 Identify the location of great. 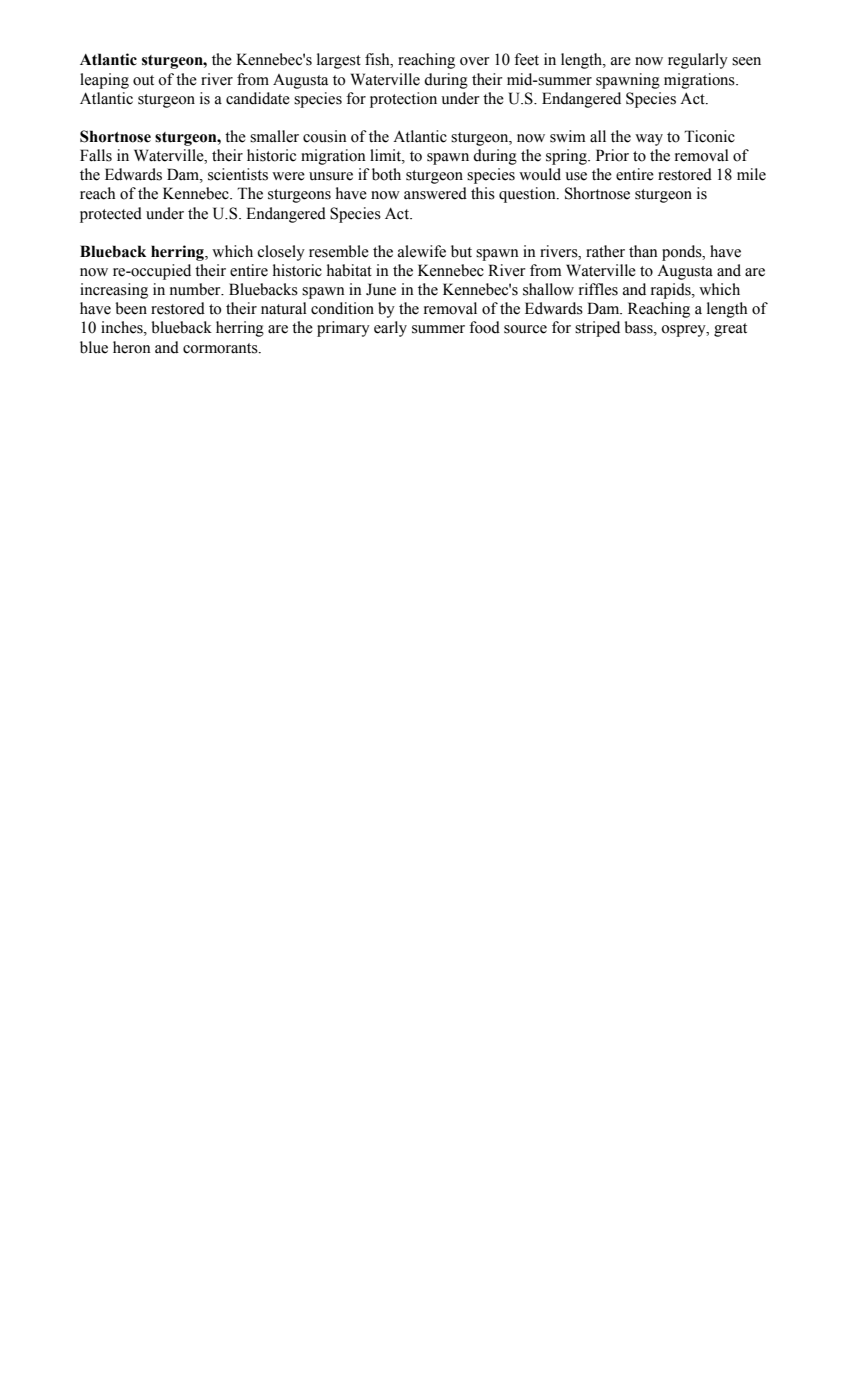
(730, 330).
